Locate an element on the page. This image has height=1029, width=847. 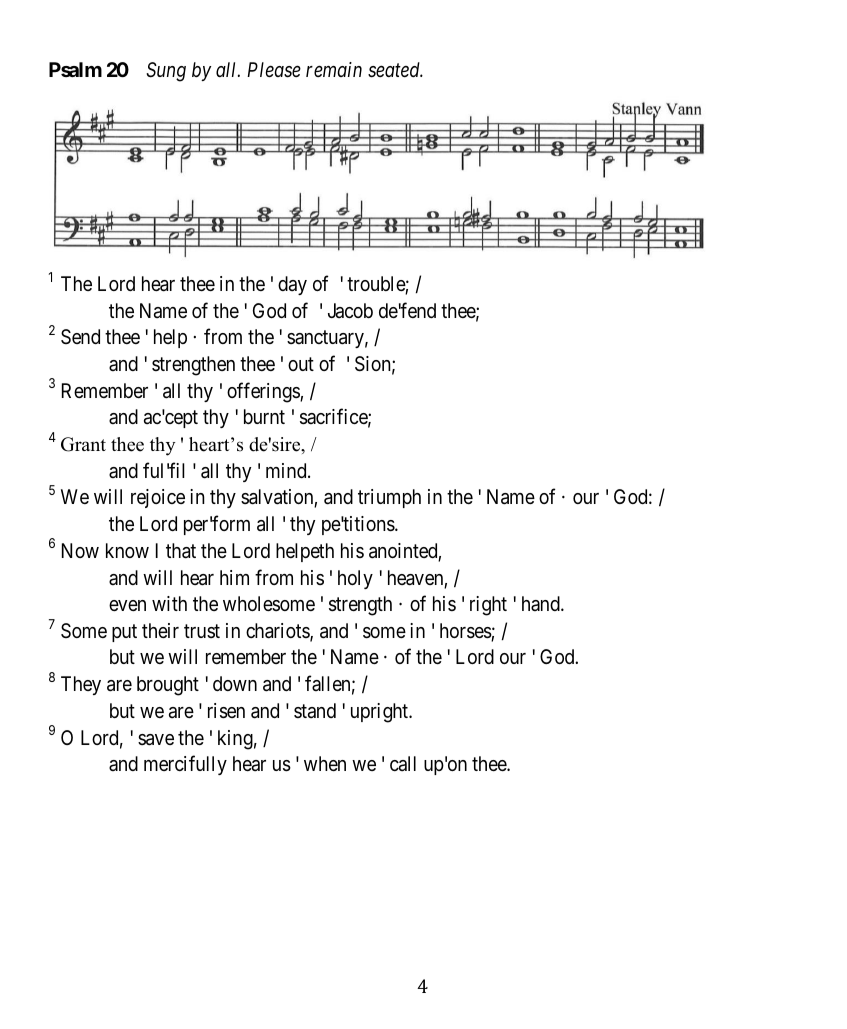
day is located at coordinates (292, 285).
